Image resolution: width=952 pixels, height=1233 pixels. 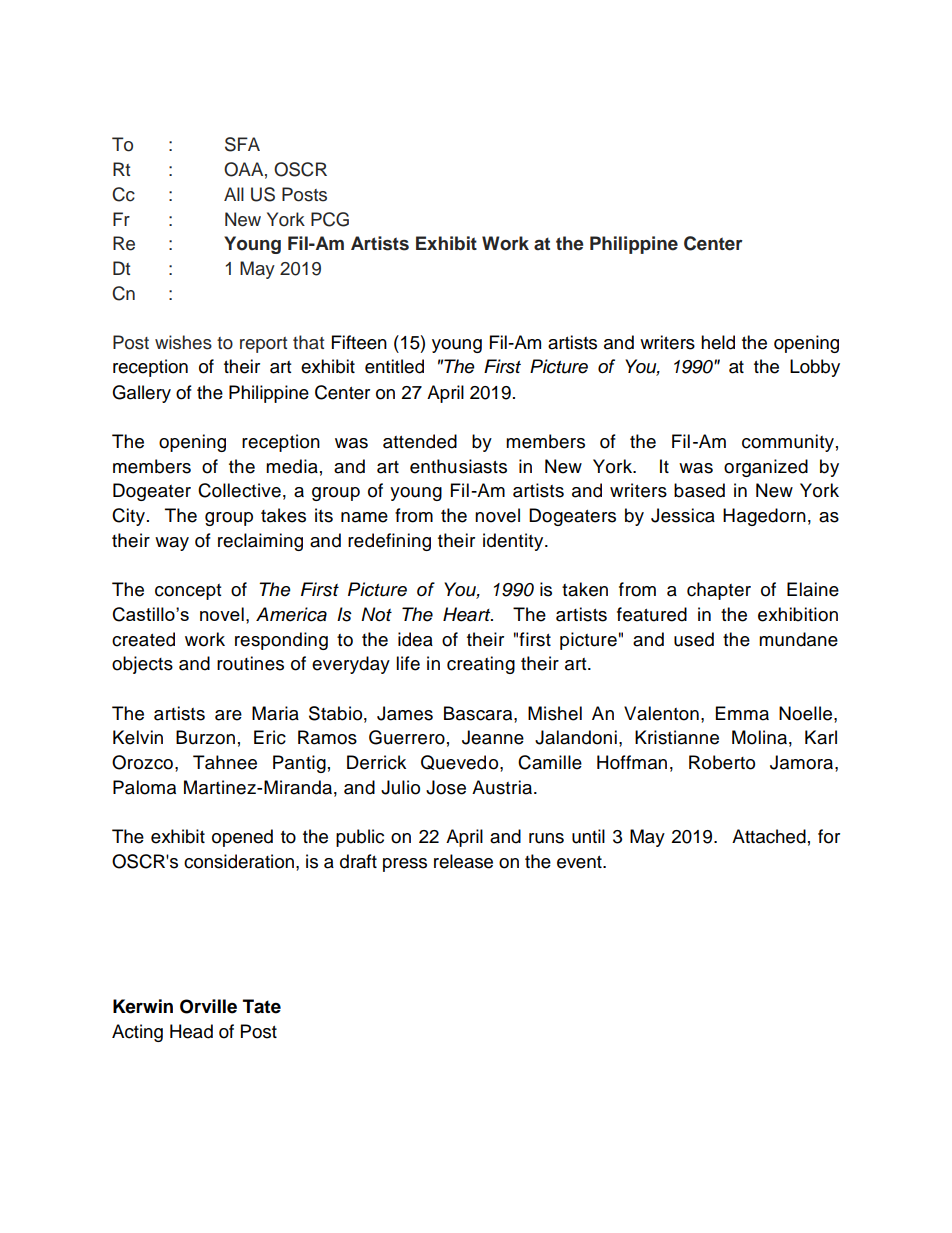 What do you see at coordinates (759, 737) in the document?
I see `Molina` at bounding box center [759, 737].
